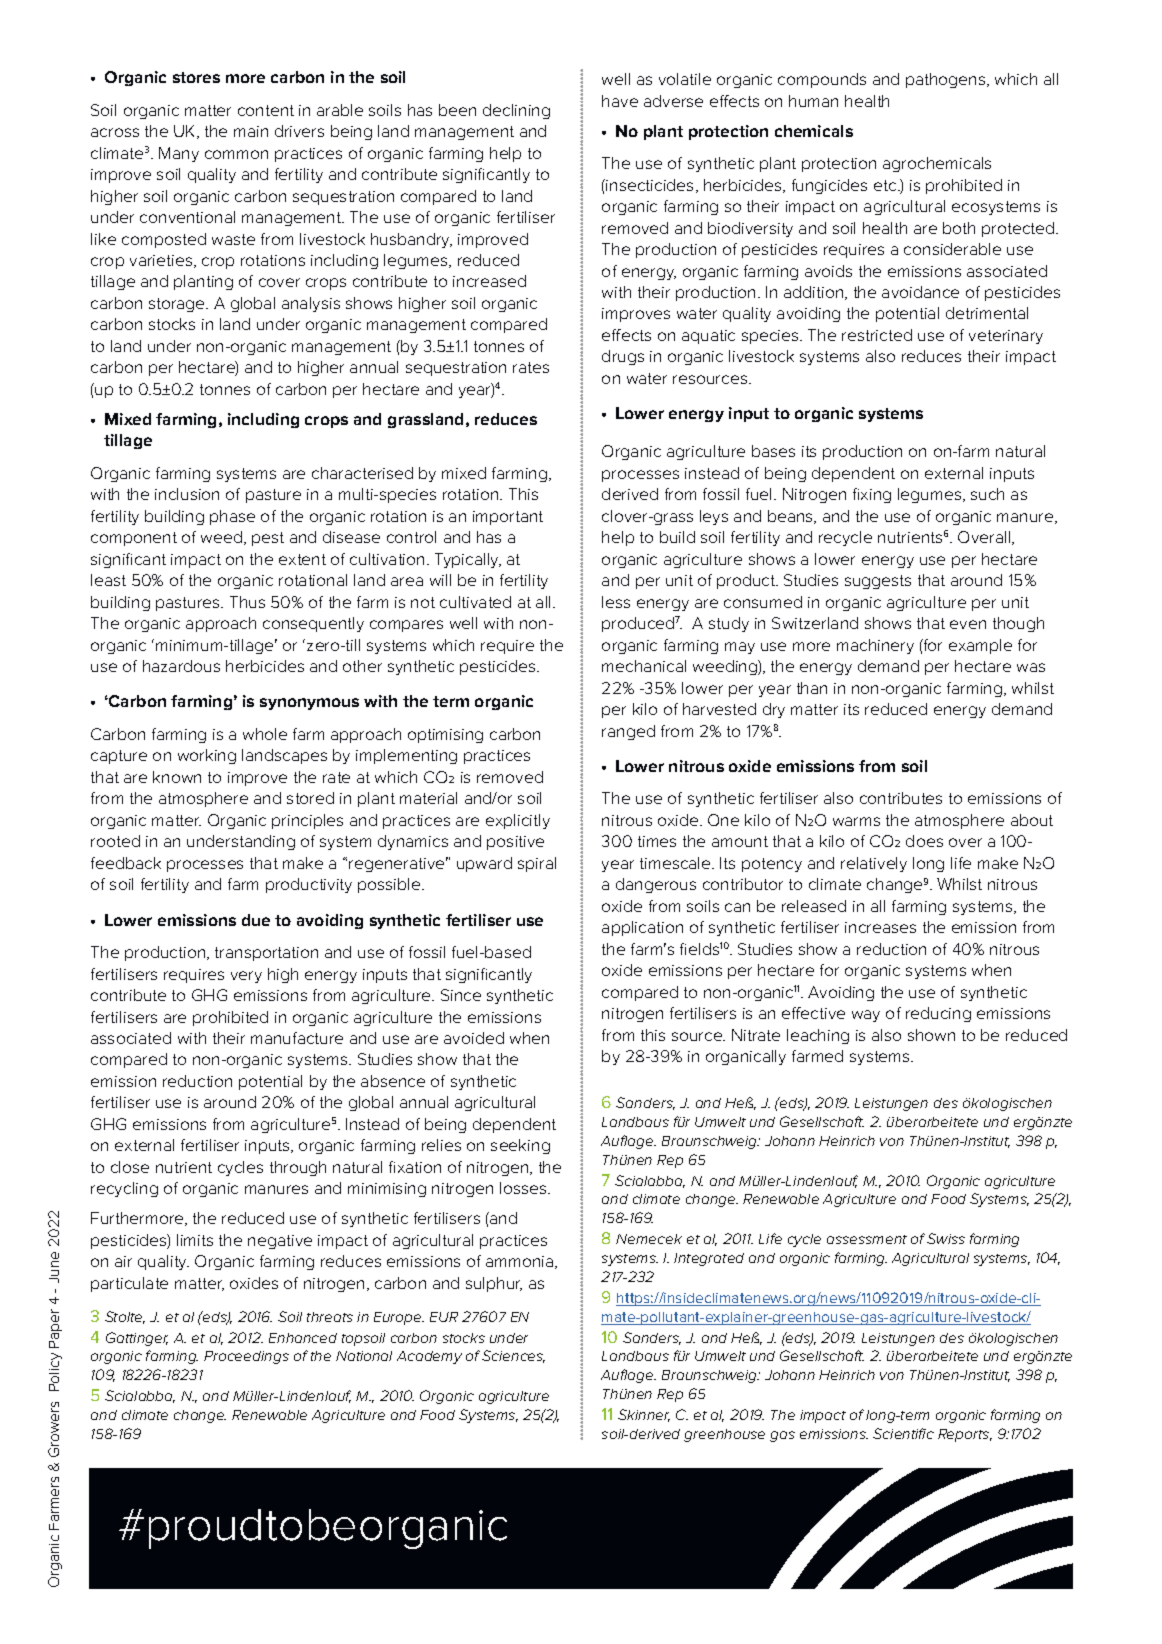 The width and height of the document is (1162, 1644). I want to click on Swiss, so click(946, 1238).
